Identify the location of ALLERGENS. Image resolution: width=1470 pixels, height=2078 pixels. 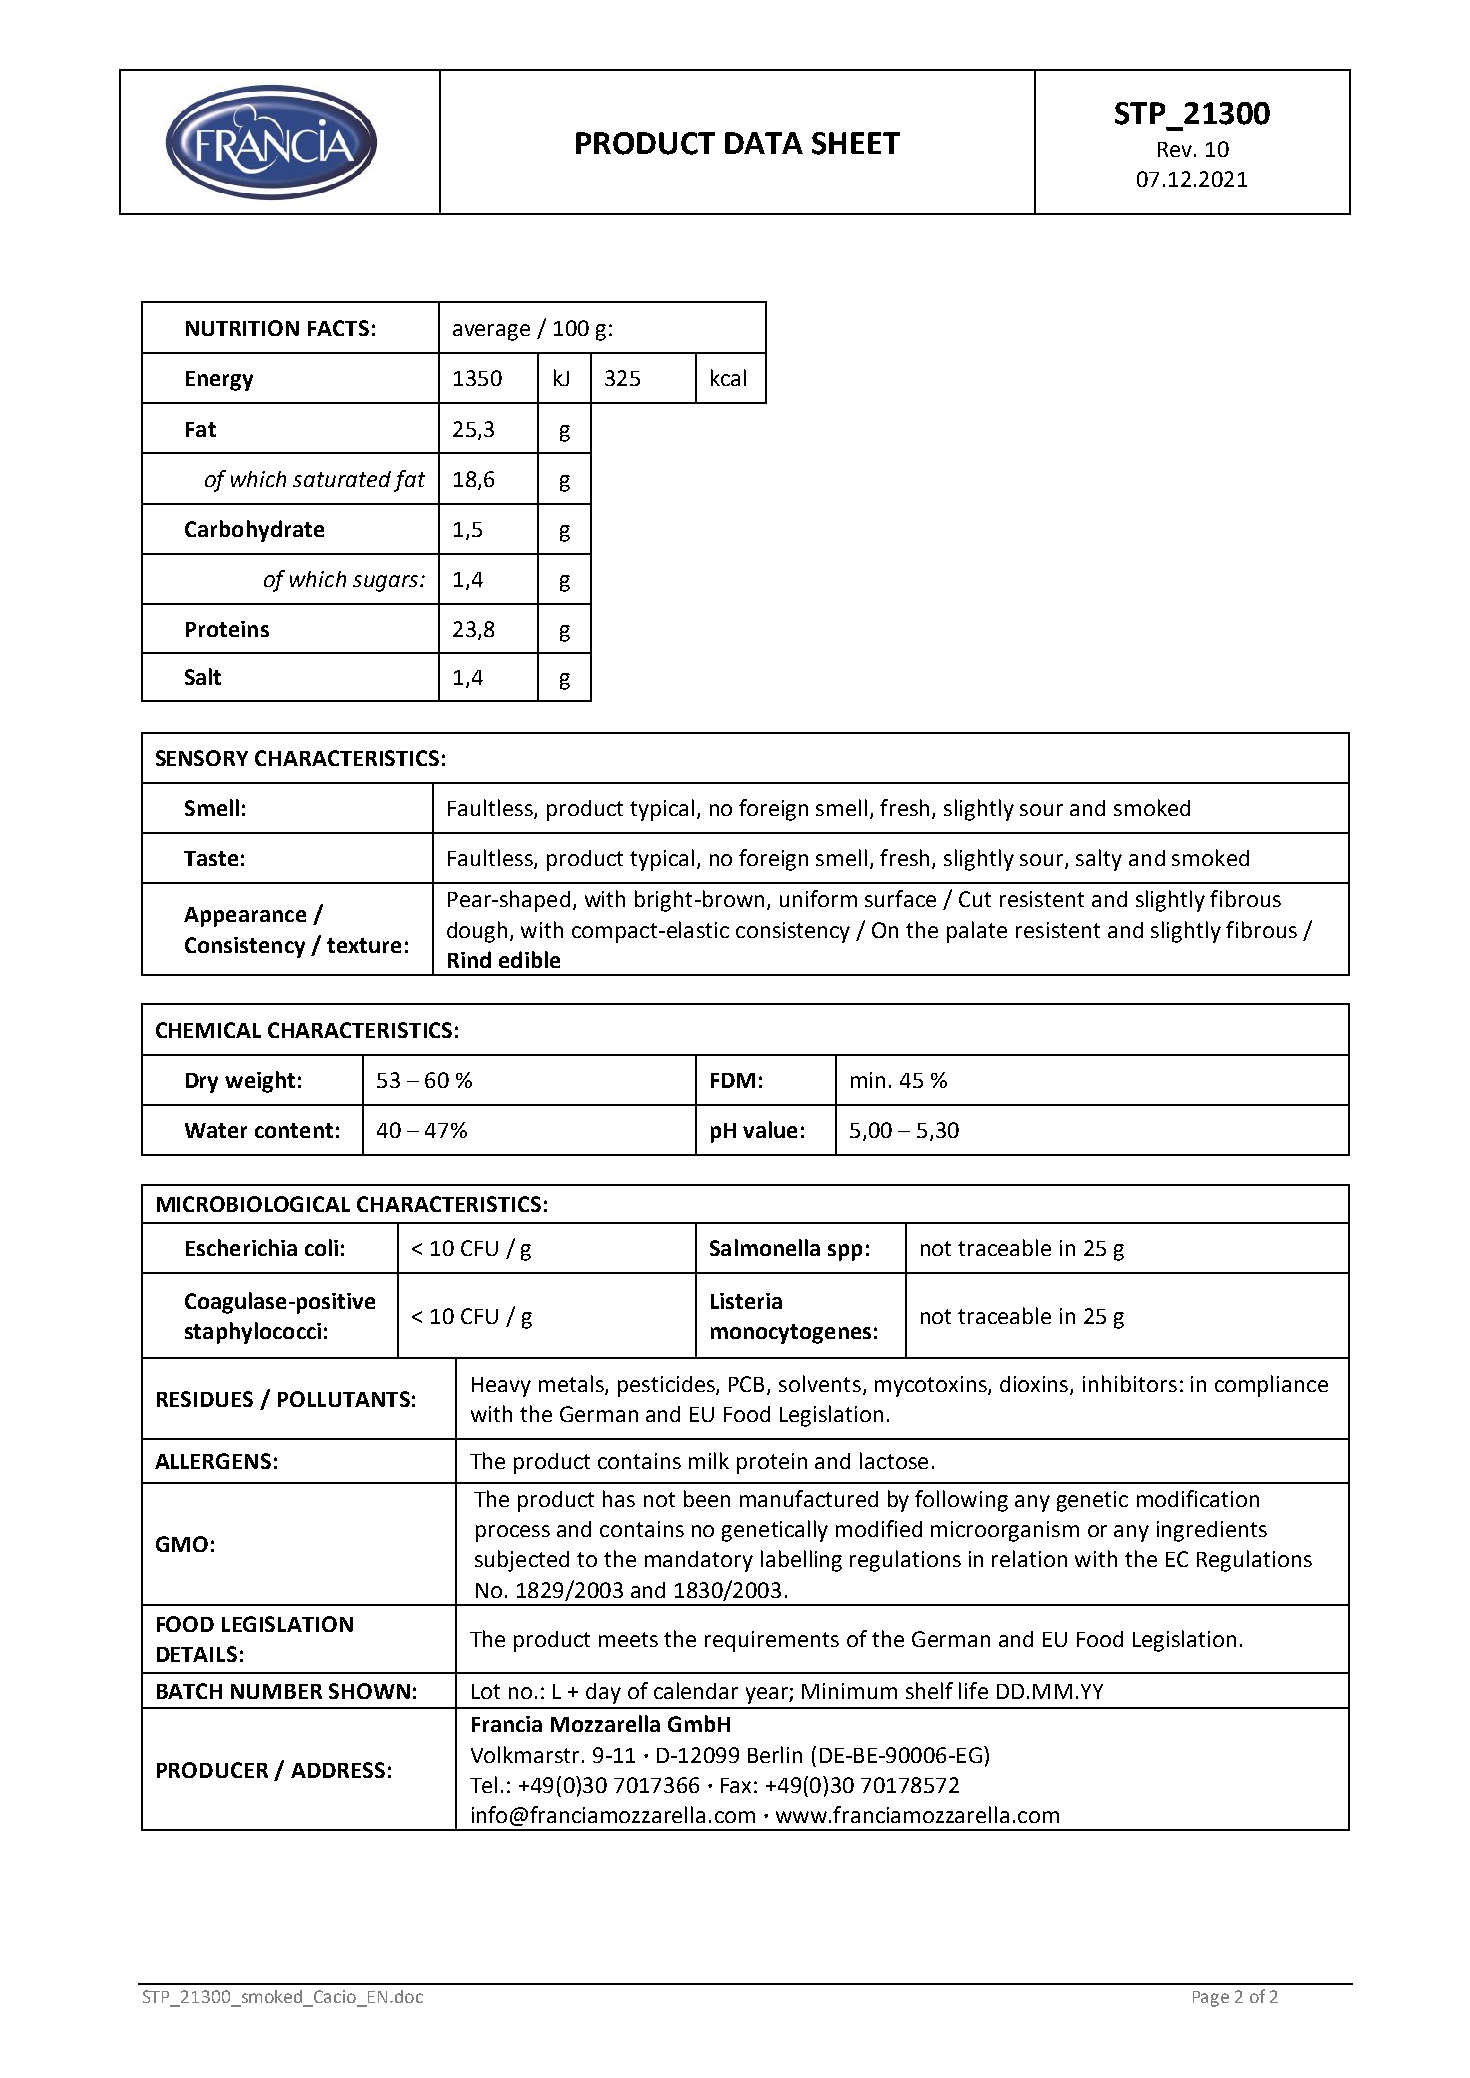
(213, 1461).
